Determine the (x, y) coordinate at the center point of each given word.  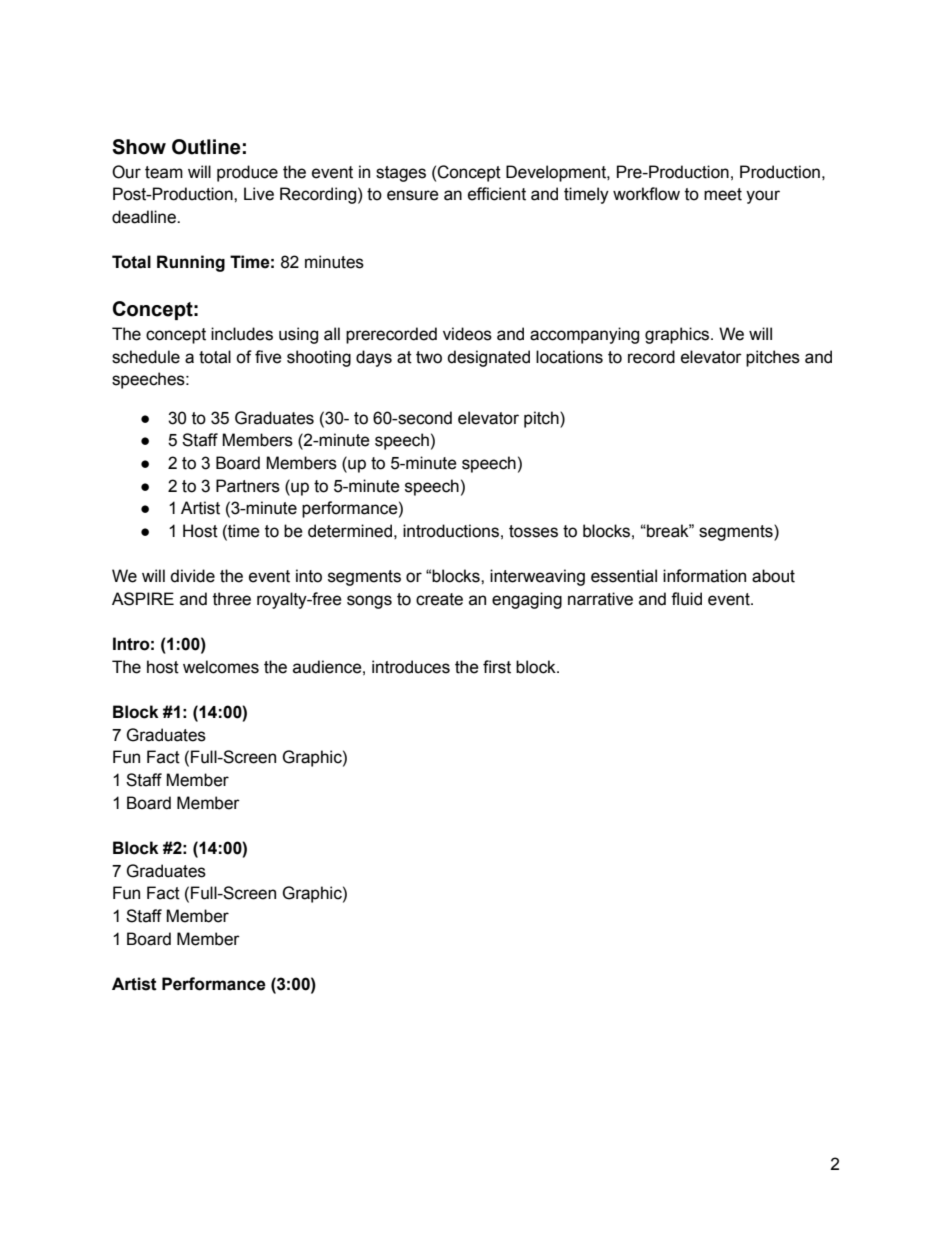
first (497, 667)
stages (401, 174)
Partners (248, 486)
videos (467, 334)
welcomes (221, 667)
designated (488, 358)
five (268, 357)
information (704, 576)
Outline (206, 147)
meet (723, 194)
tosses (533, 531)
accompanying (584, 335)
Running (191, 263)
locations (569, 357)
